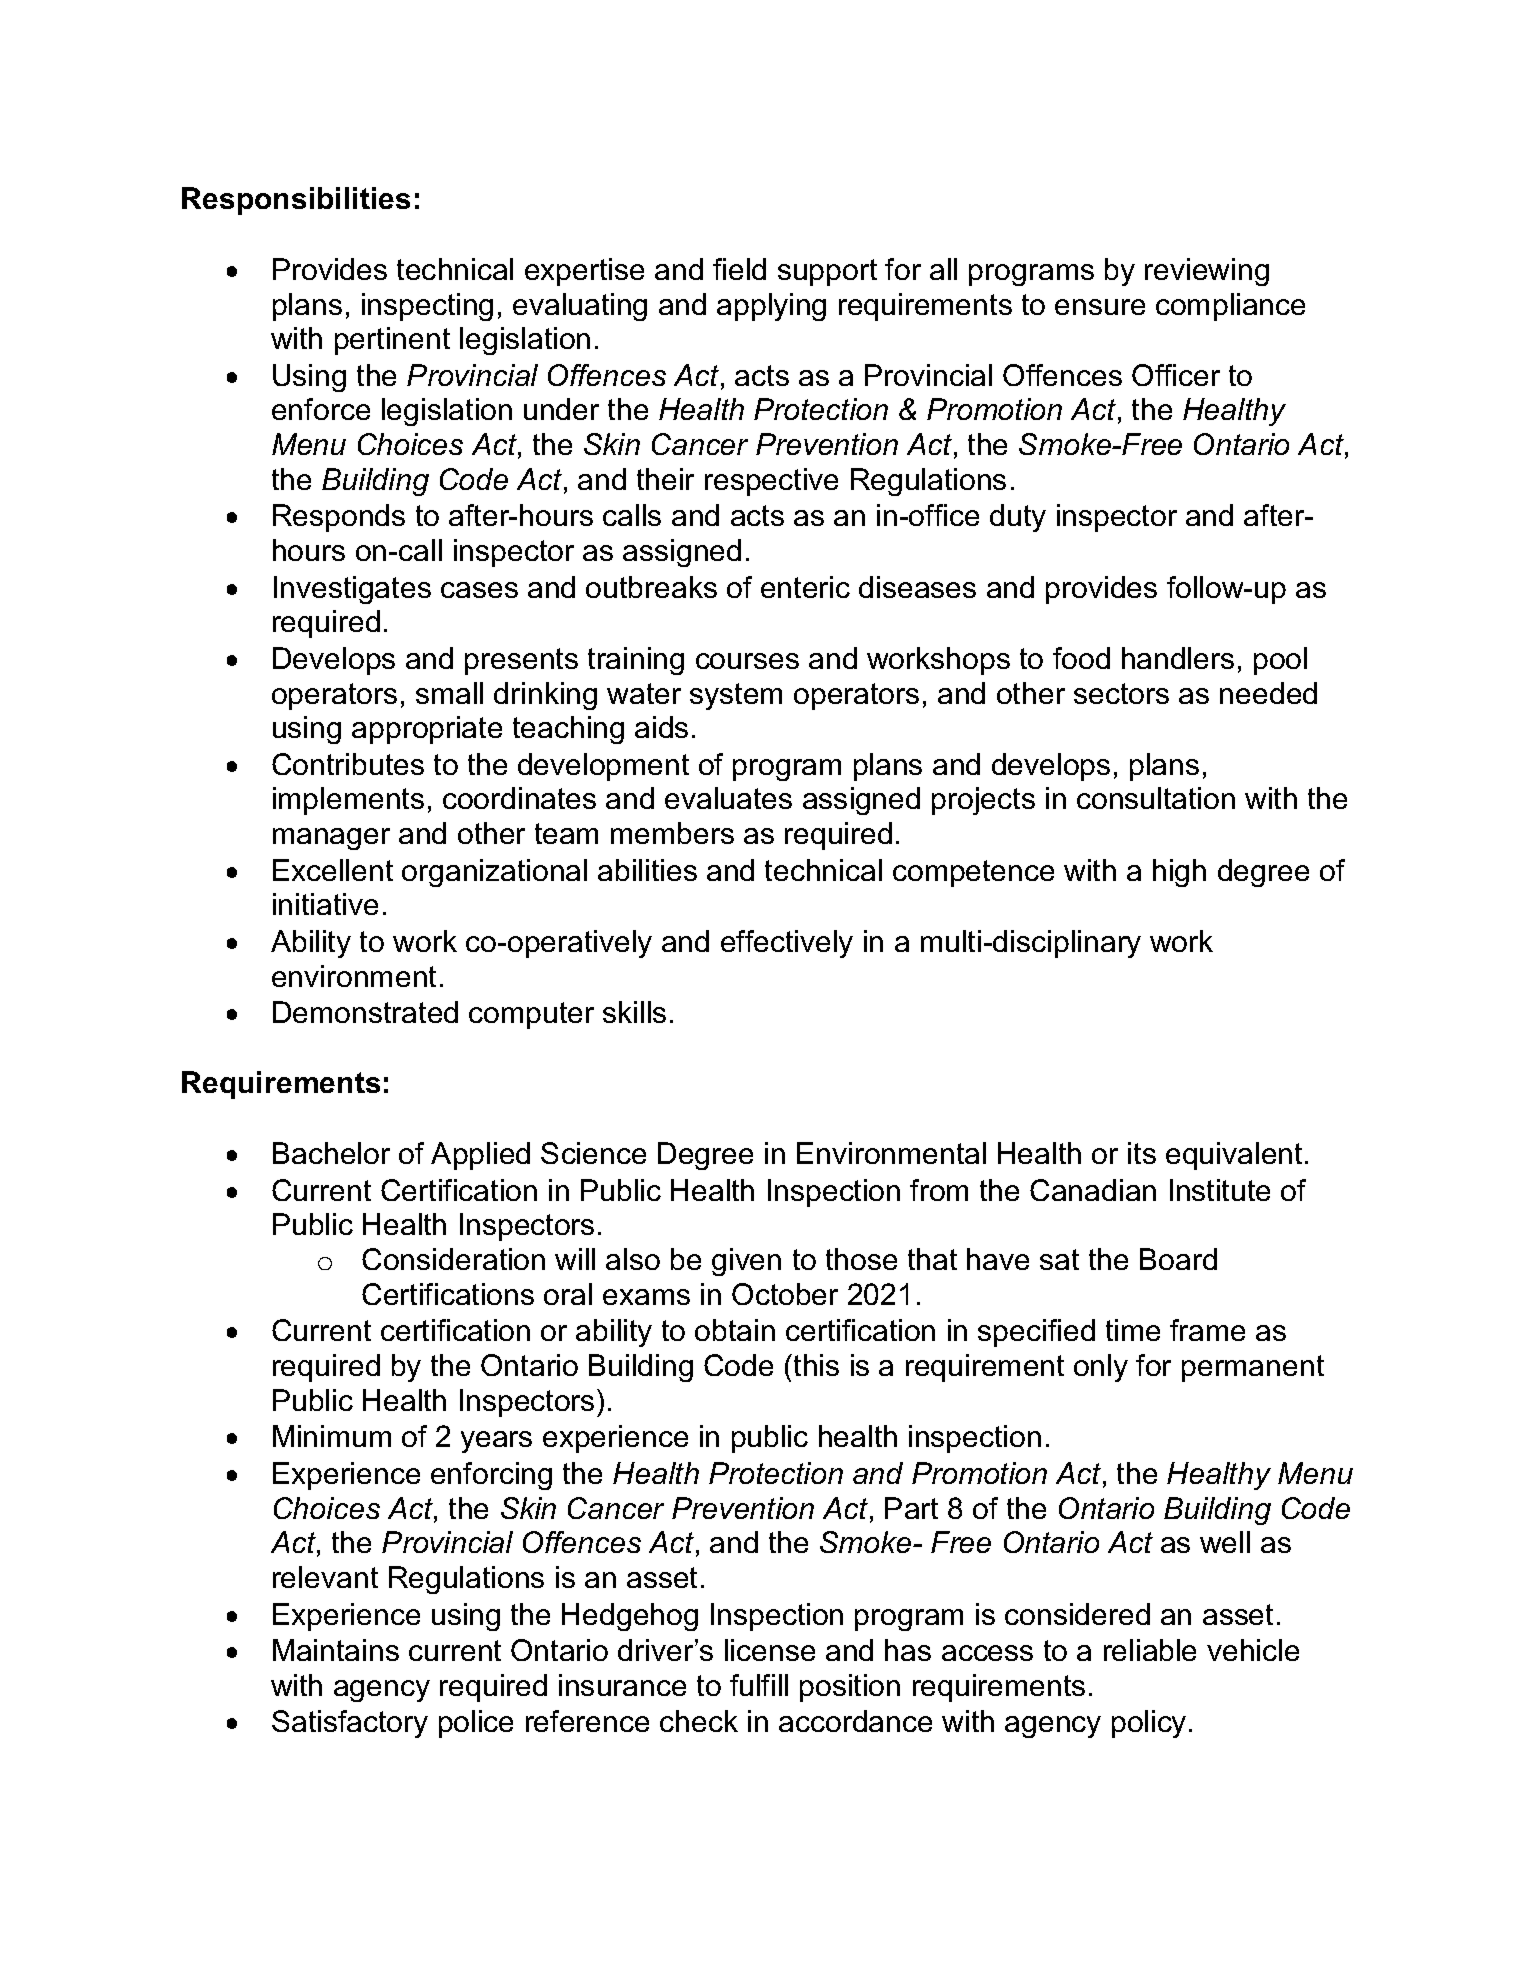  I want to click on police, so click(476, 1724).
